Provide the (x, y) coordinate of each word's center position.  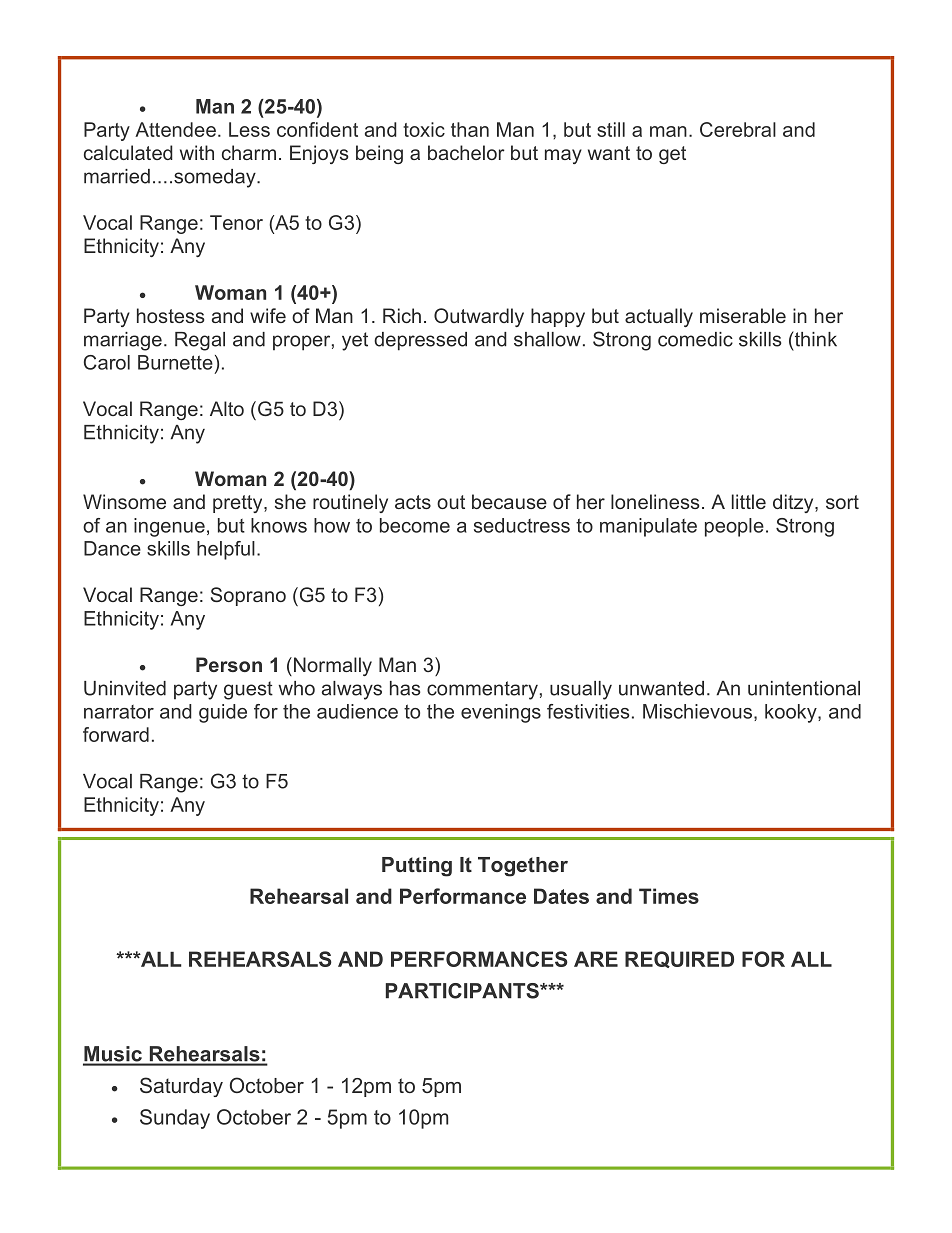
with (197, 152)
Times (669, 896)
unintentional (804, 688)
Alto (227, 408)
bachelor (466, 152)
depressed (420, 341)
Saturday (181, 1087)
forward (116, 734)
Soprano (248, 596)
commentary (482, 690)
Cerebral (738, 129)
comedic (695, 339)
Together (523, 867)
